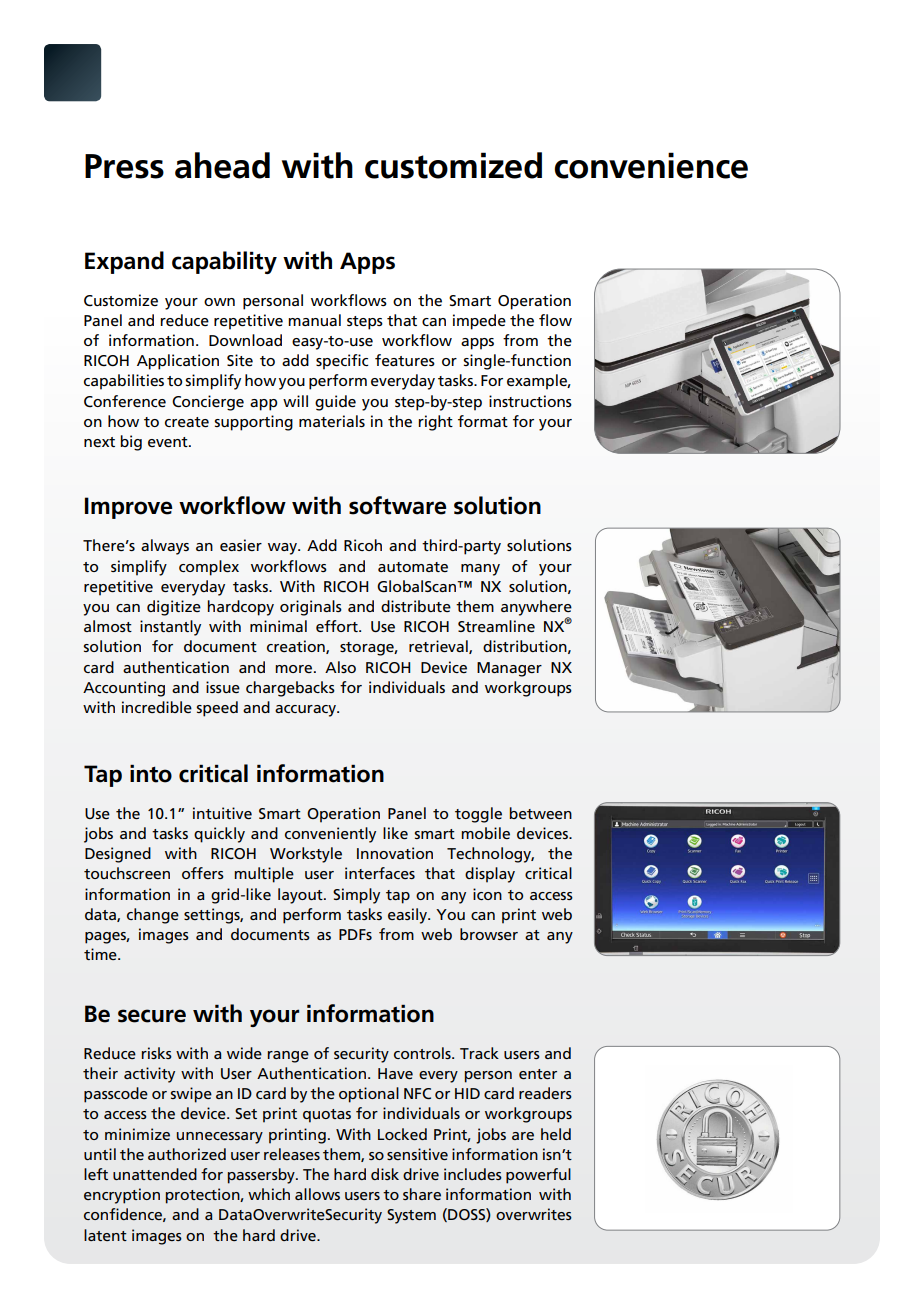 Image resolution: width=924 pixels, height=1308 pixels. Describe the element at coordinates (157, 707) in the image. I see `incredible` at that location.
